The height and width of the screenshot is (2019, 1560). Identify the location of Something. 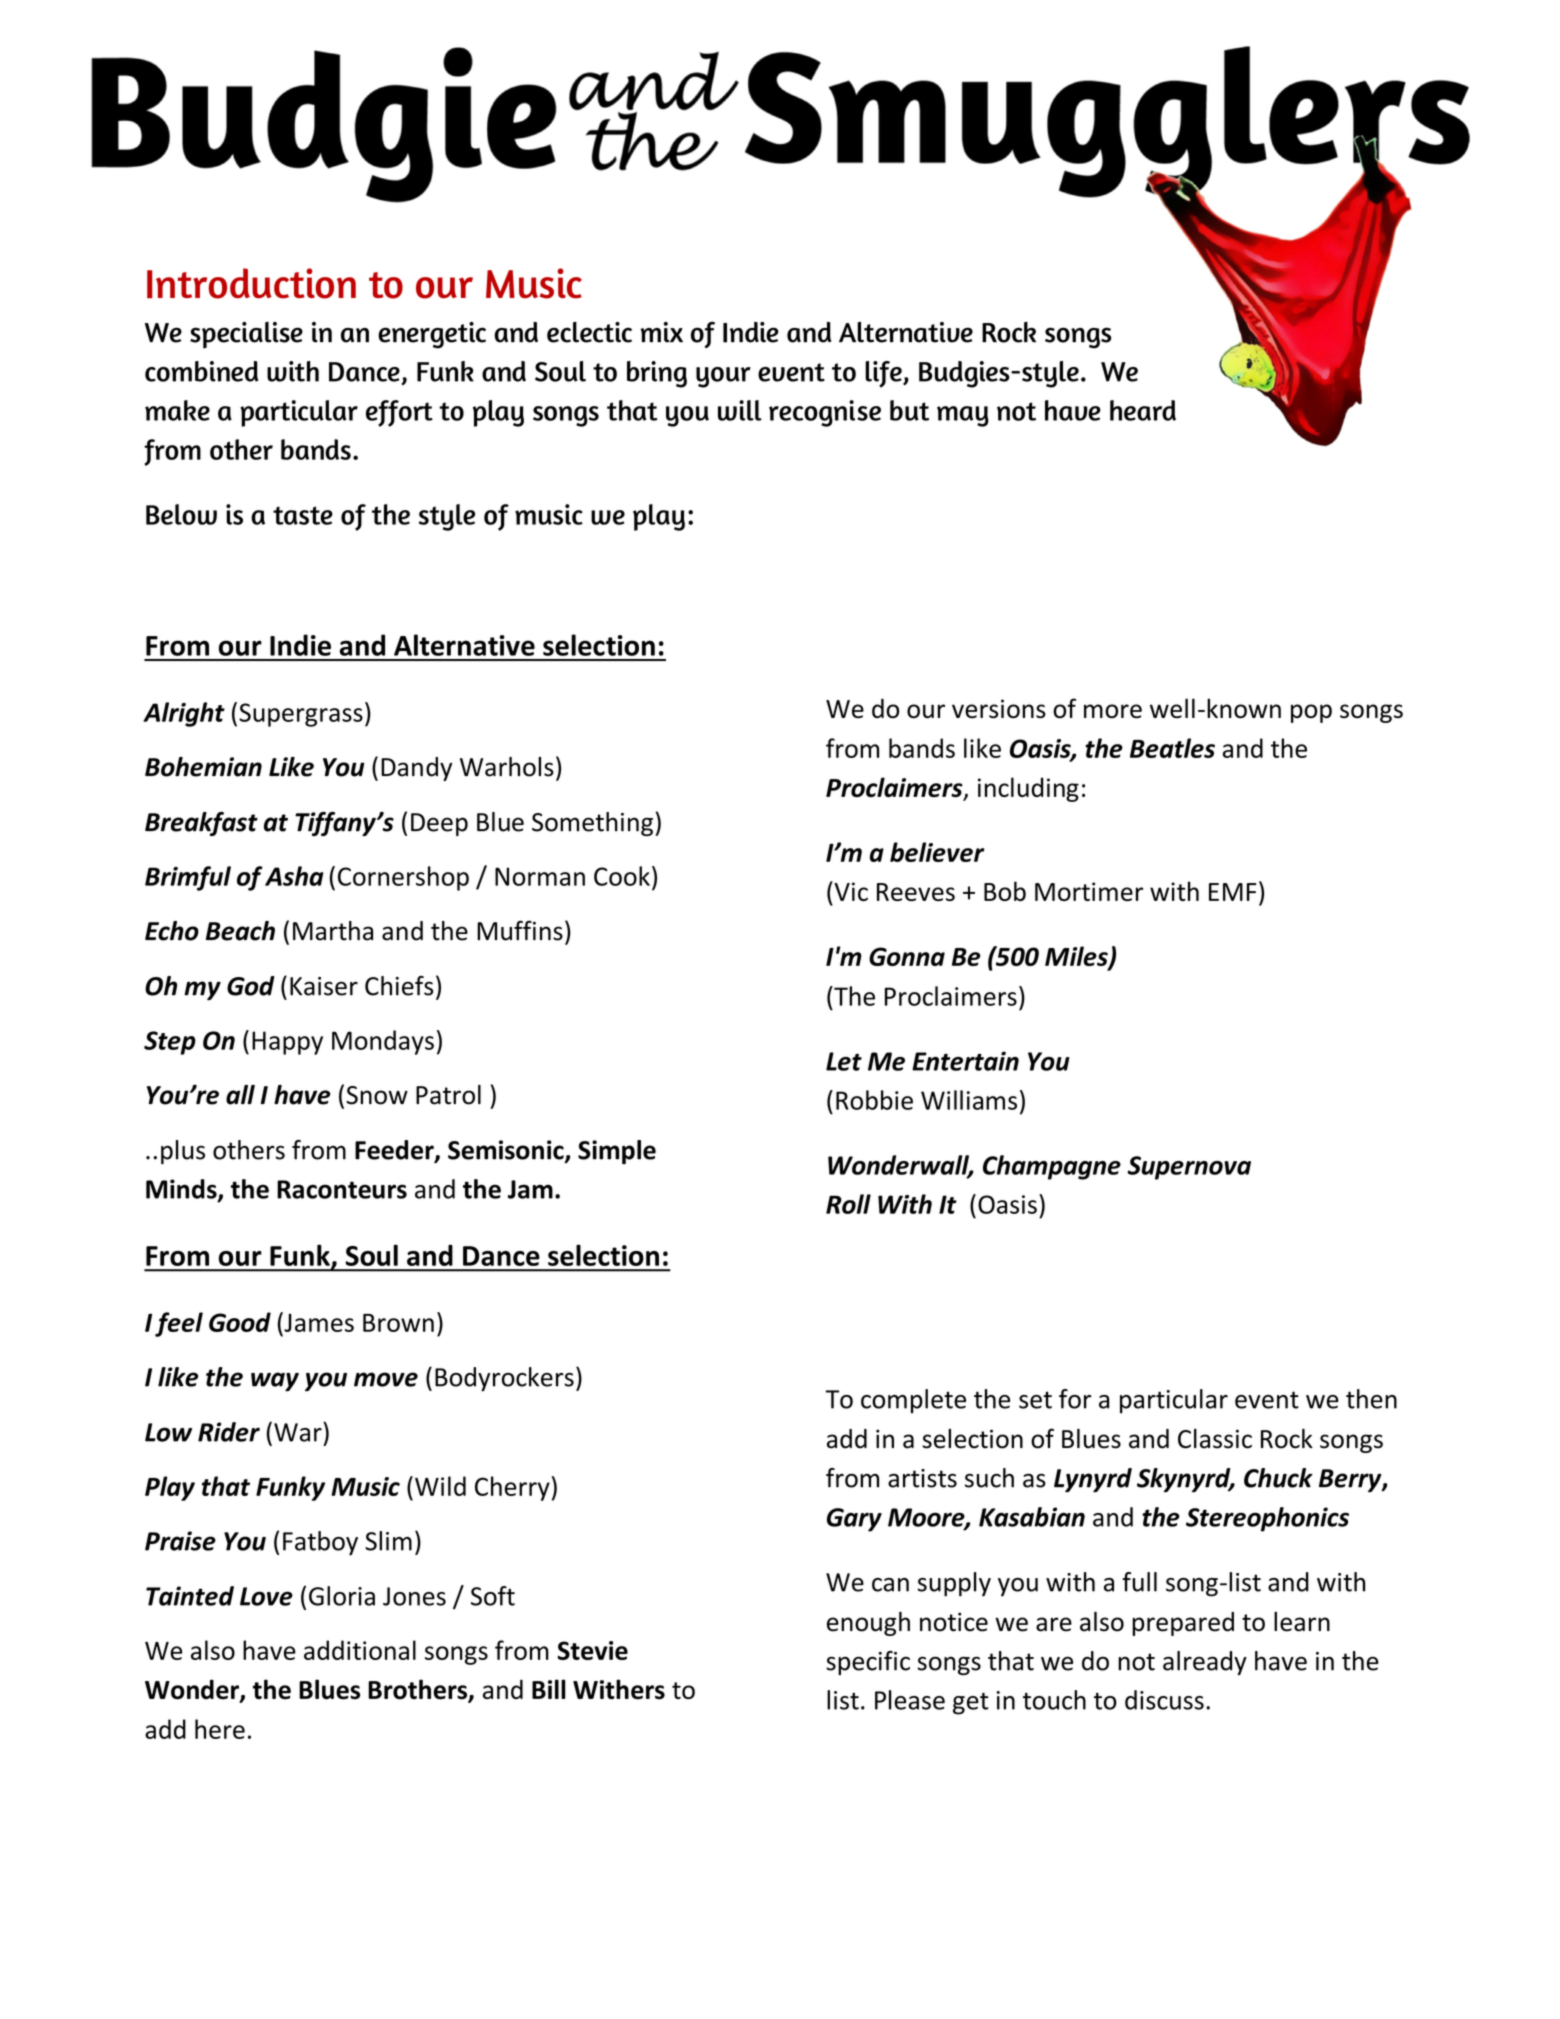
(592, 824).
